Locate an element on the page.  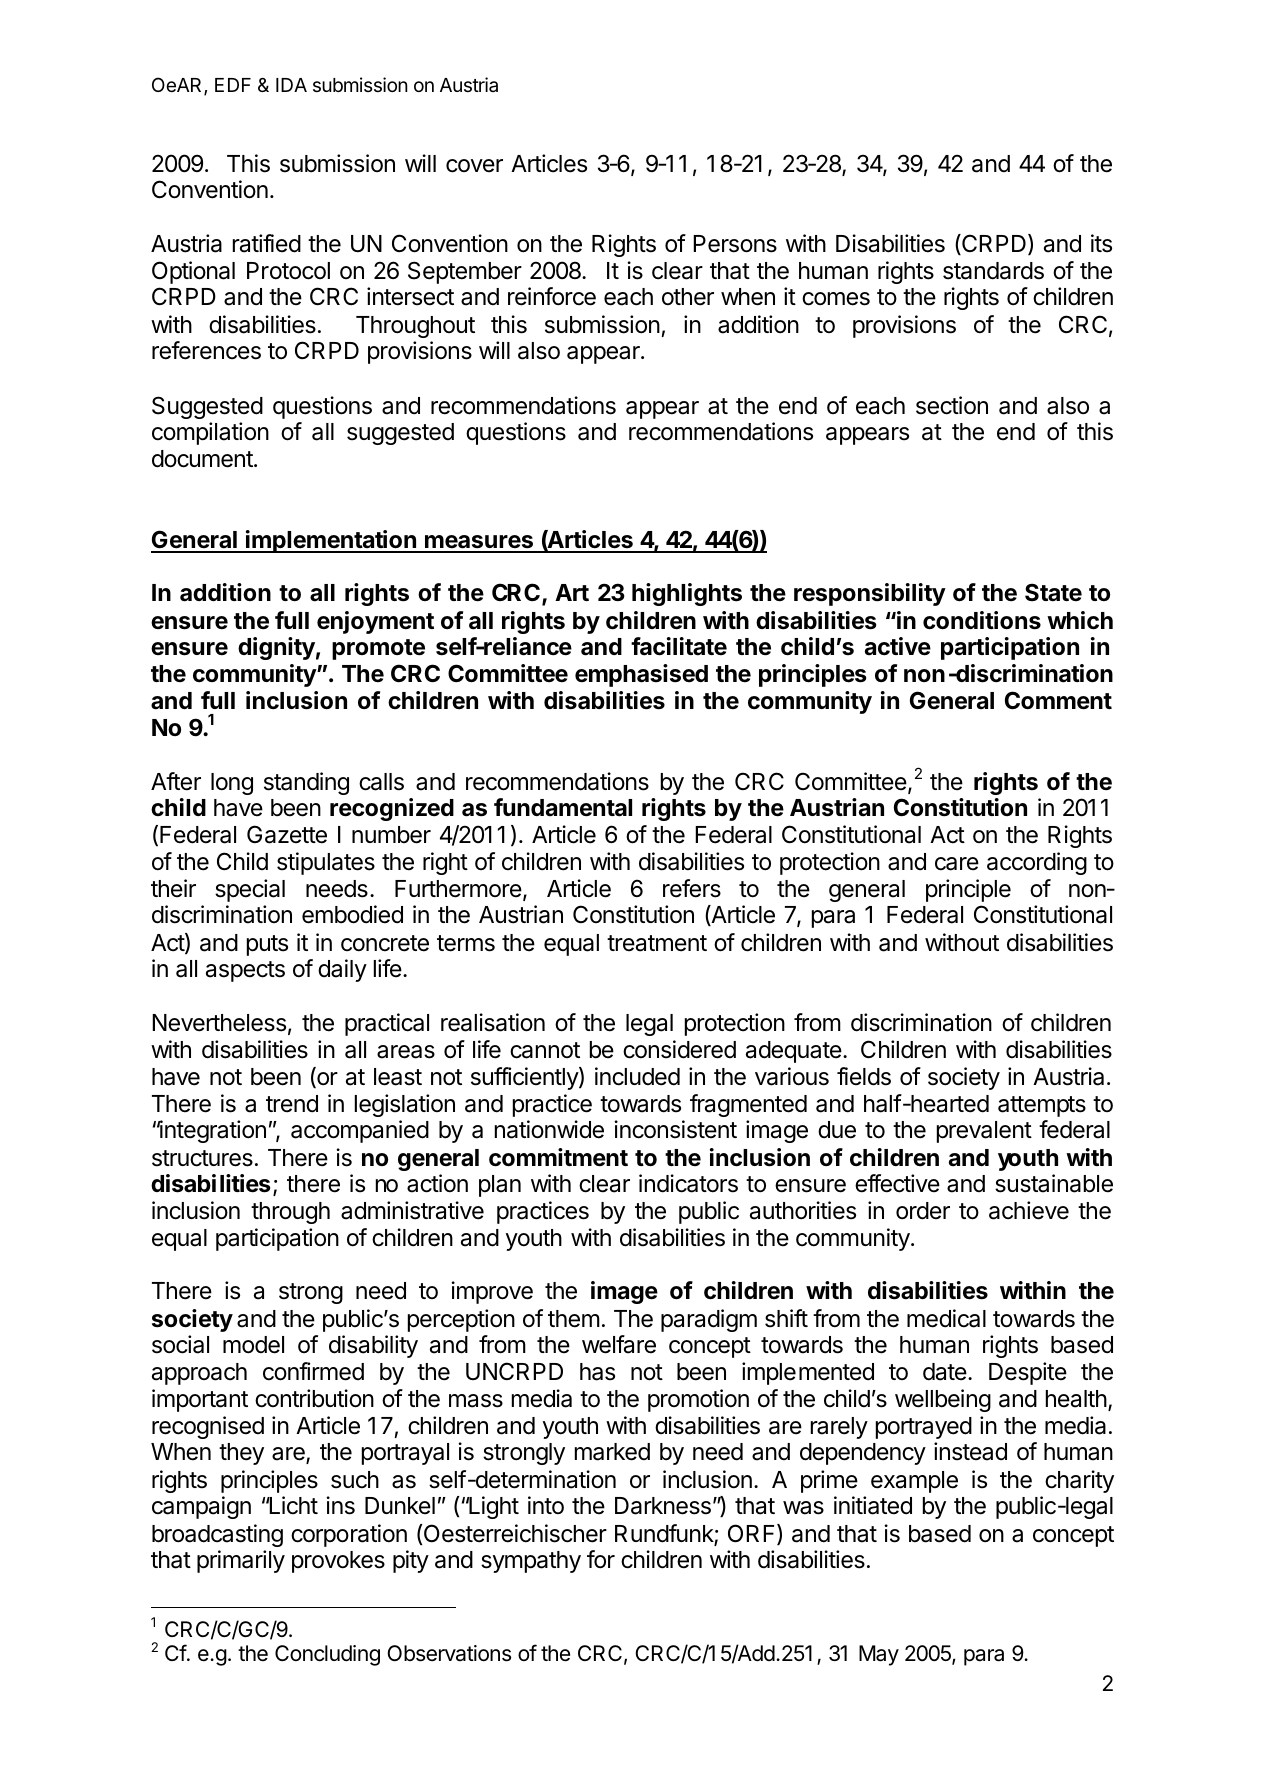
Persons is located at coordinates (735, 244).
